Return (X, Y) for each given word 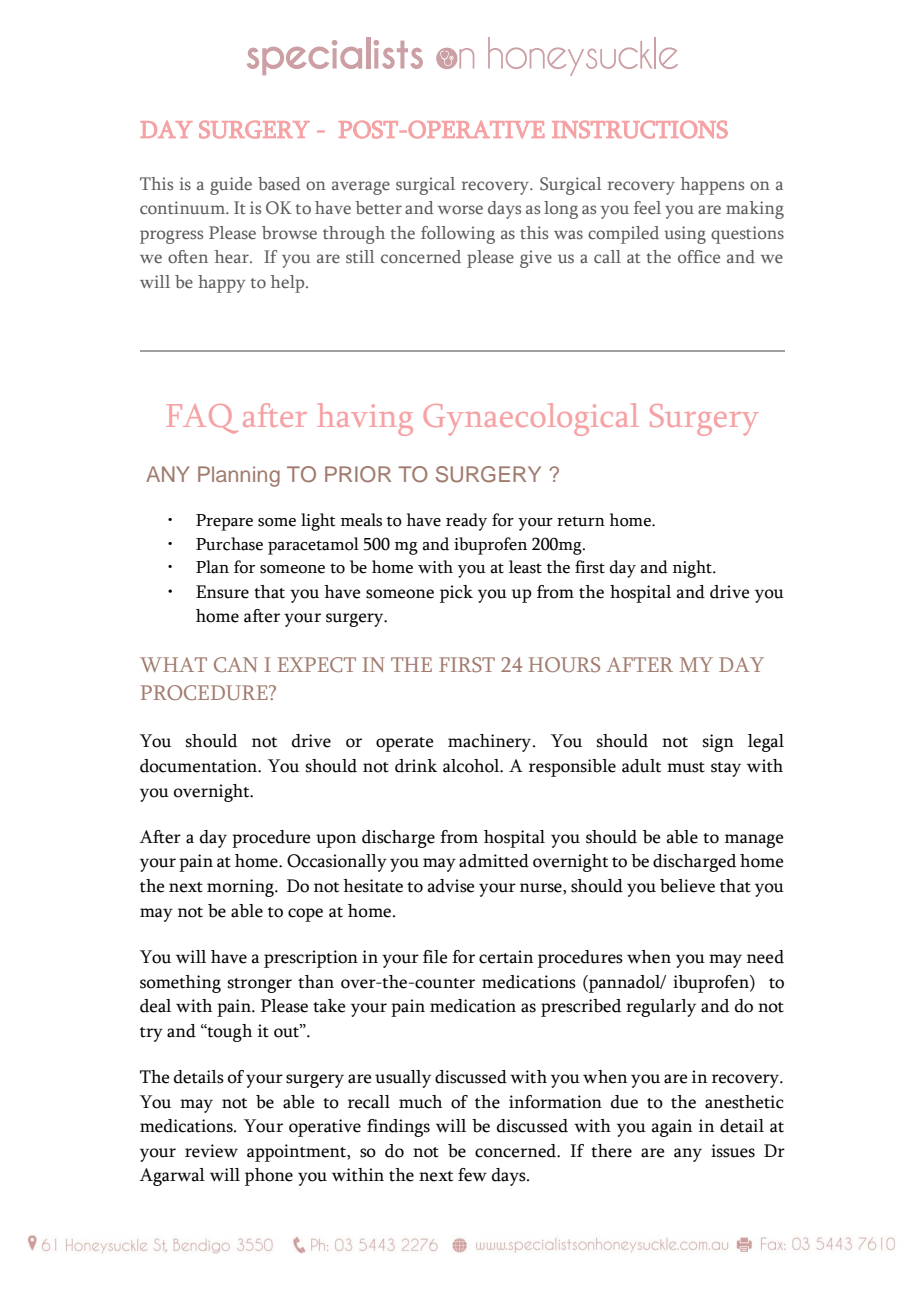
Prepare (224, 522)
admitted (494, 861)
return (581, 521)
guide (231, 186)
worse (460, 210)
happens (712, 186)
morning (241, 888)
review (211, 1151)
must (686, 767)
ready (466, 522)
